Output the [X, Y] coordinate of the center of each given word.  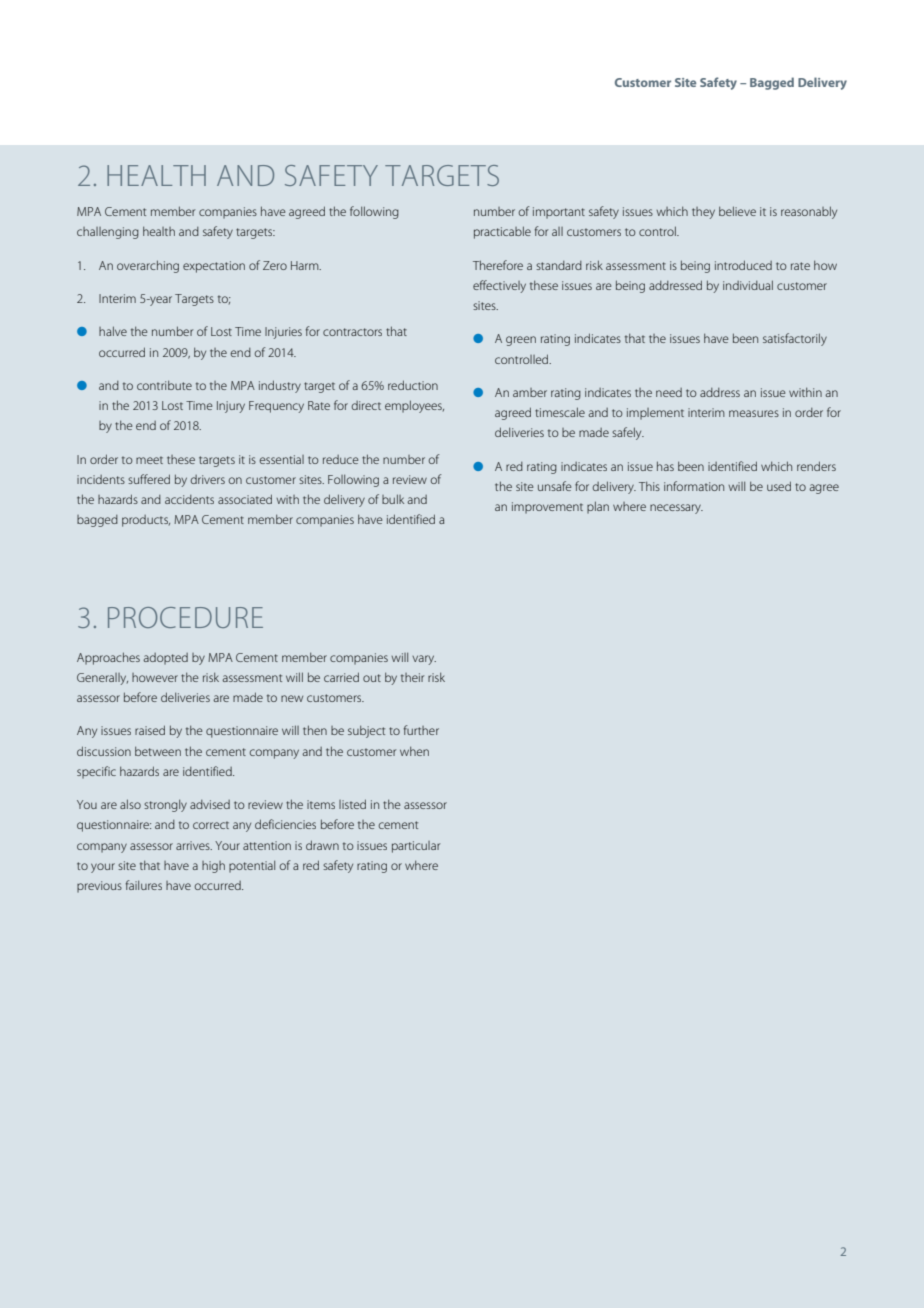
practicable [502, 232]
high [213, 867]
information [694, 486]
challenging [108, 233]
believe [737, 211]
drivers [208, 479]
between [158, 751]
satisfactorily [795, 339]
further [421, 730]
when [414, 751]
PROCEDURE [185, 617]
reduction [413, 385]
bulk [393, 499]
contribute [164, 385]
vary [424, 660]
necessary [676, 509]
